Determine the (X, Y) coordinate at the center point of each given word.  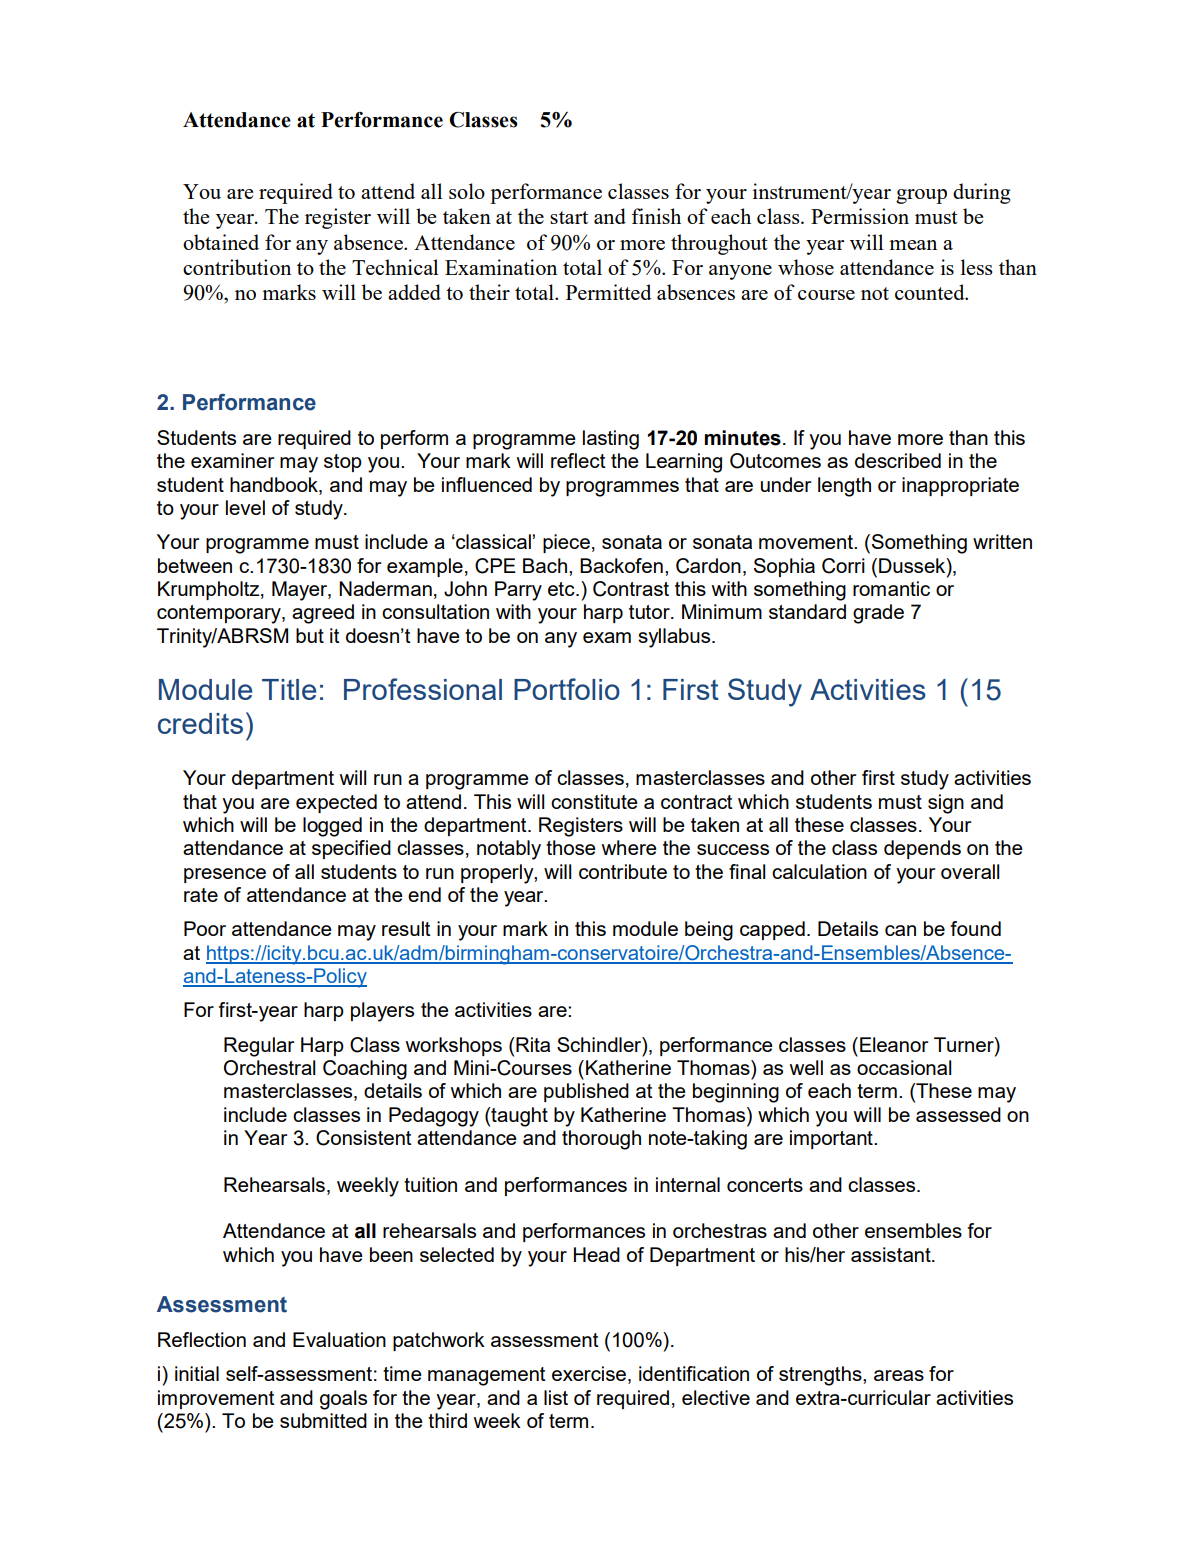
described (898, 460)
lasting (611, 440)
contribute (623, 871)
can (900, 930)
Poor (205, 928)
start (569, 217)
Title (289, 689)
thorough (601, 1140)
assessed (958, 1114)
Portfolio (567, 689)
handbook (275, 484)
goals (343, 1400)
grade (878, 614)
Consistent (364, 1138)
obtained (221, 242)
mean (913, 245)
